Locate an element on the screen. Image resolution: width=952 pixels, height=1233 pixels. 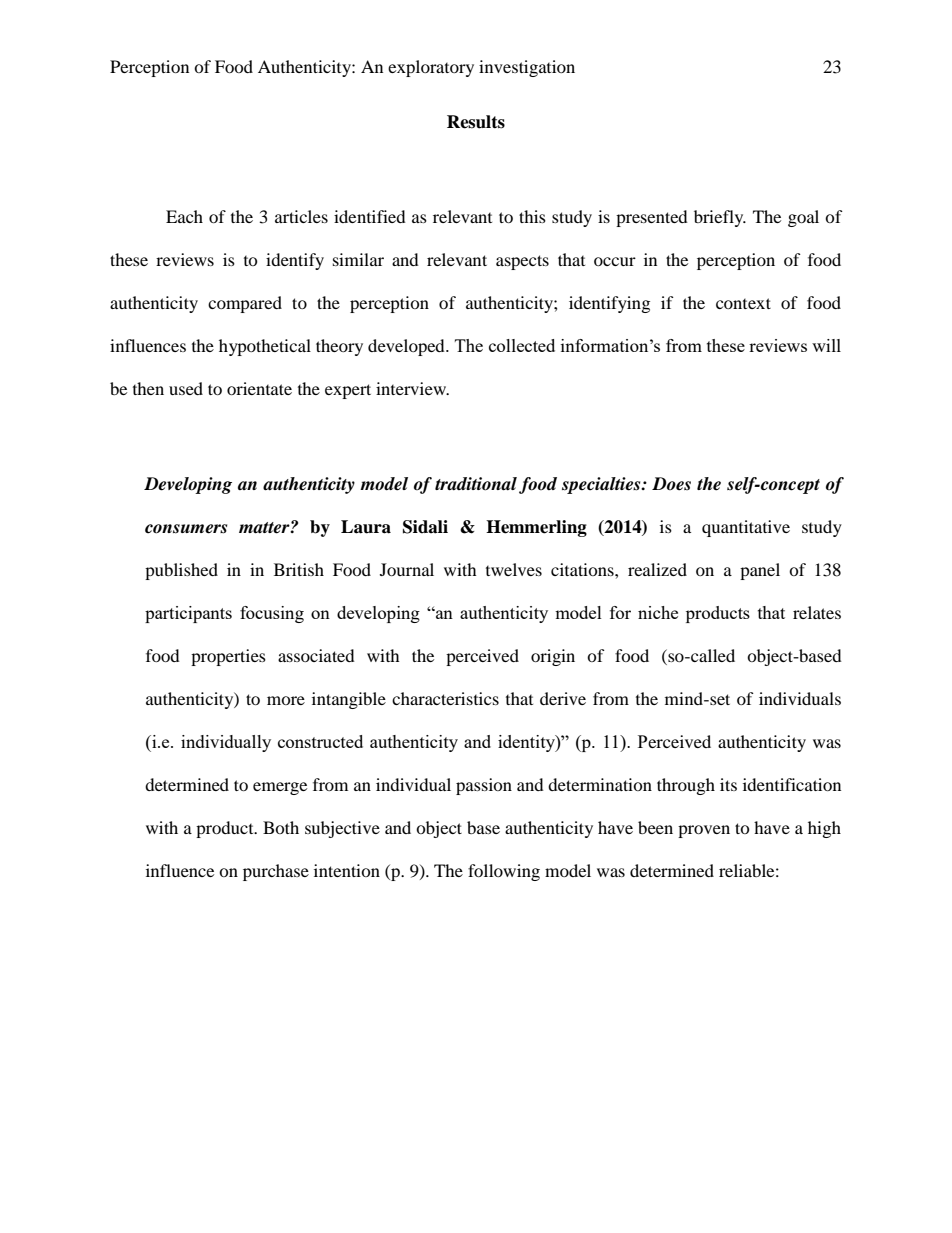
properties is located at coordinates (228, 657).
